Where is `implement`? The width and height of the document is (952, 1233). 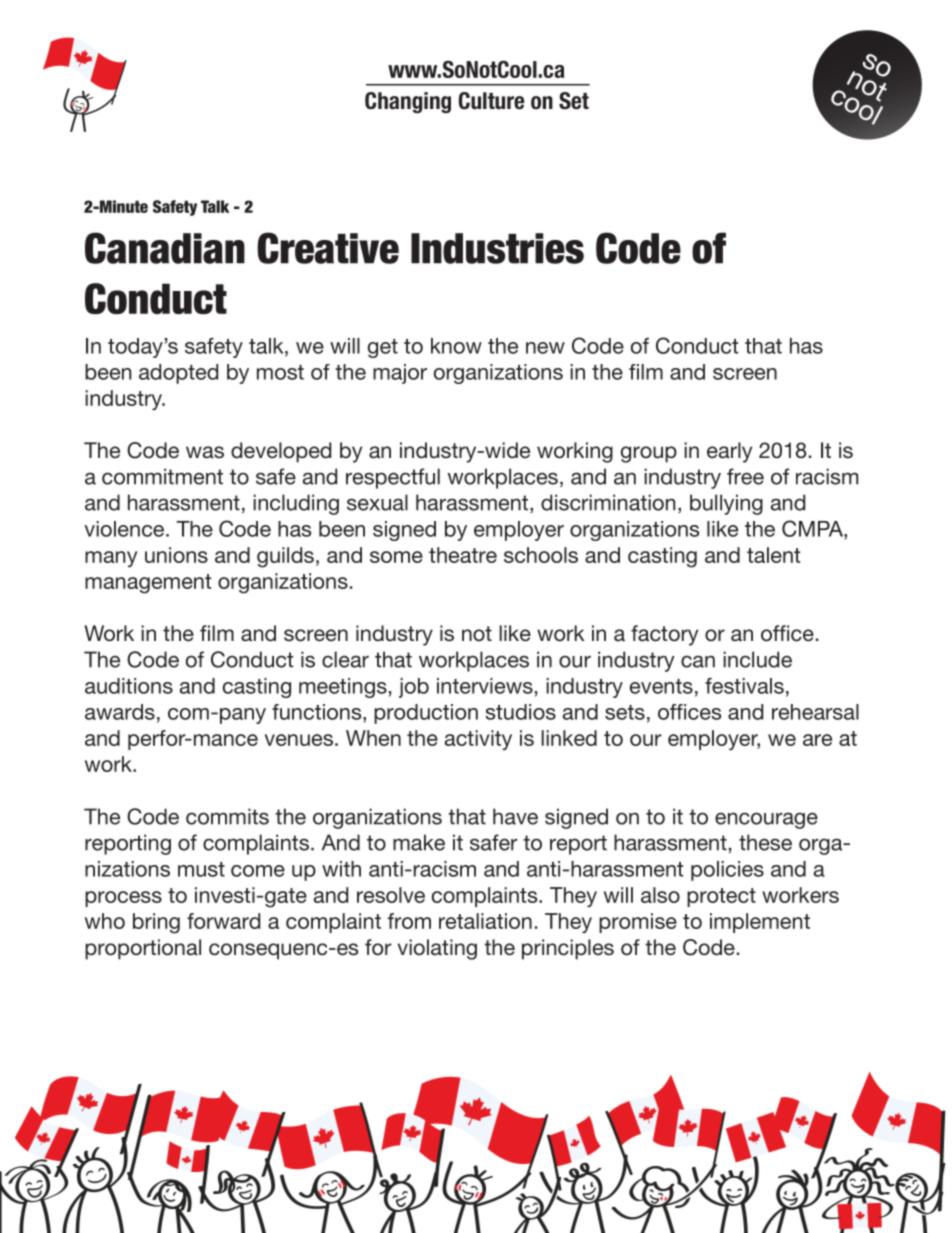
implement is located at coordinates (760, 923).
